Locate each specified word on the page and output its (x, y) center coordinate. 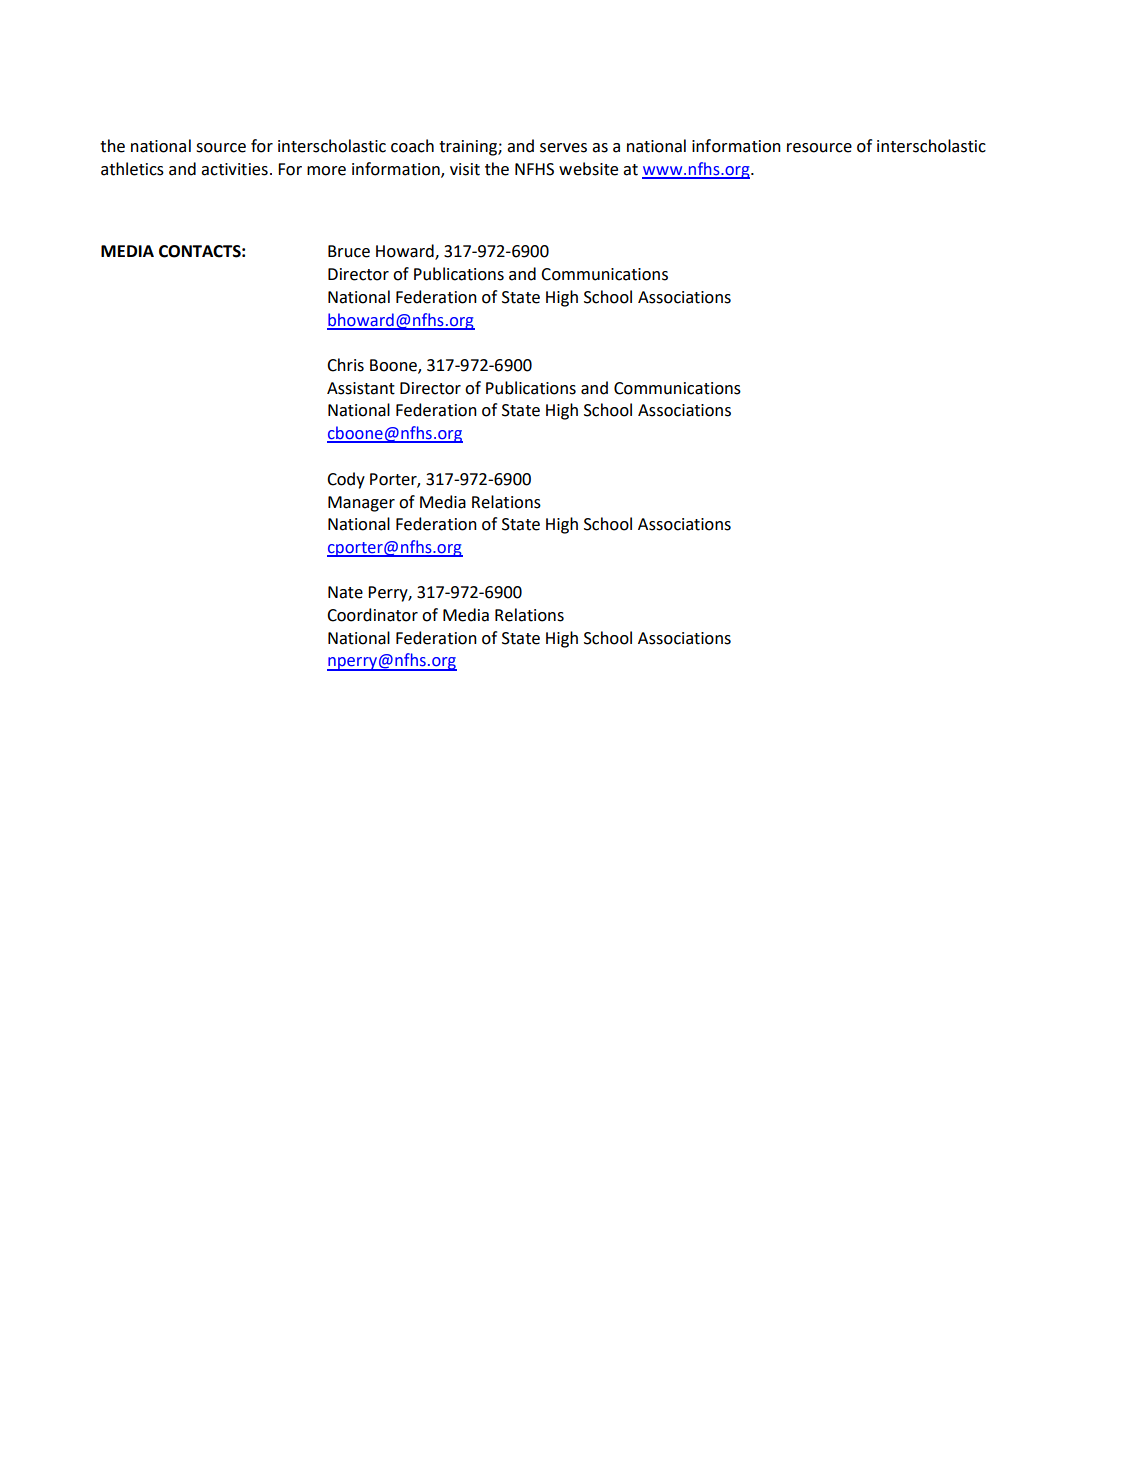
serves (563, 148)
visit (465, 169)
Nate (345, 592)
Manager (361, 504)
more (326, 171)
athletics (132, 169)
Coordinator (372, 615)
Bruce (349, 251)
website (588, 169)
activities (234, 169)
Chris (345, 365)
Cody (346, 480)
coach (412, 146)
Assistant (361, 388)
